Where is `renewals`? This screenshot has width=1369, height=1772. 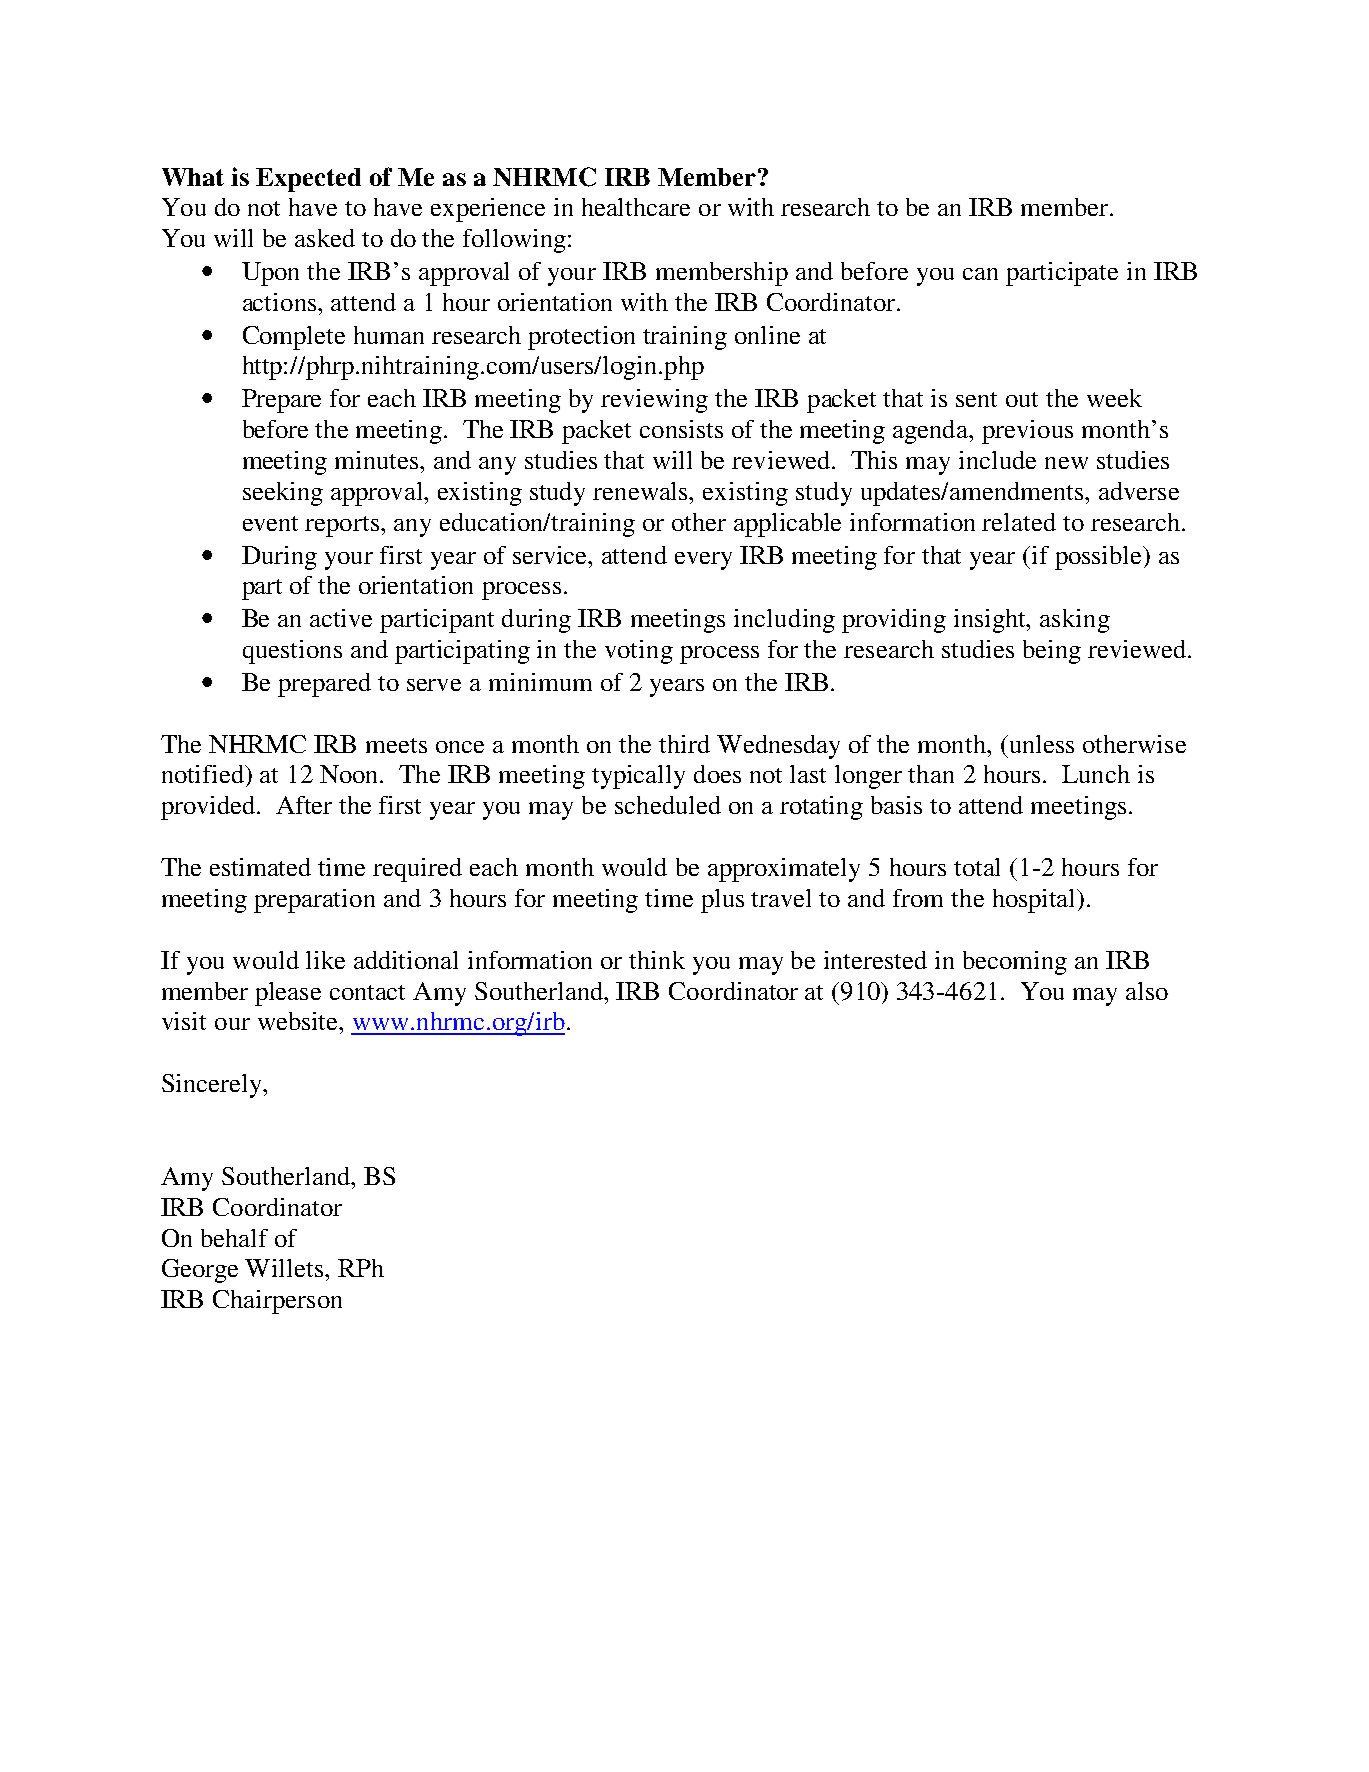
renewals is located at coordinates (642, 491).
